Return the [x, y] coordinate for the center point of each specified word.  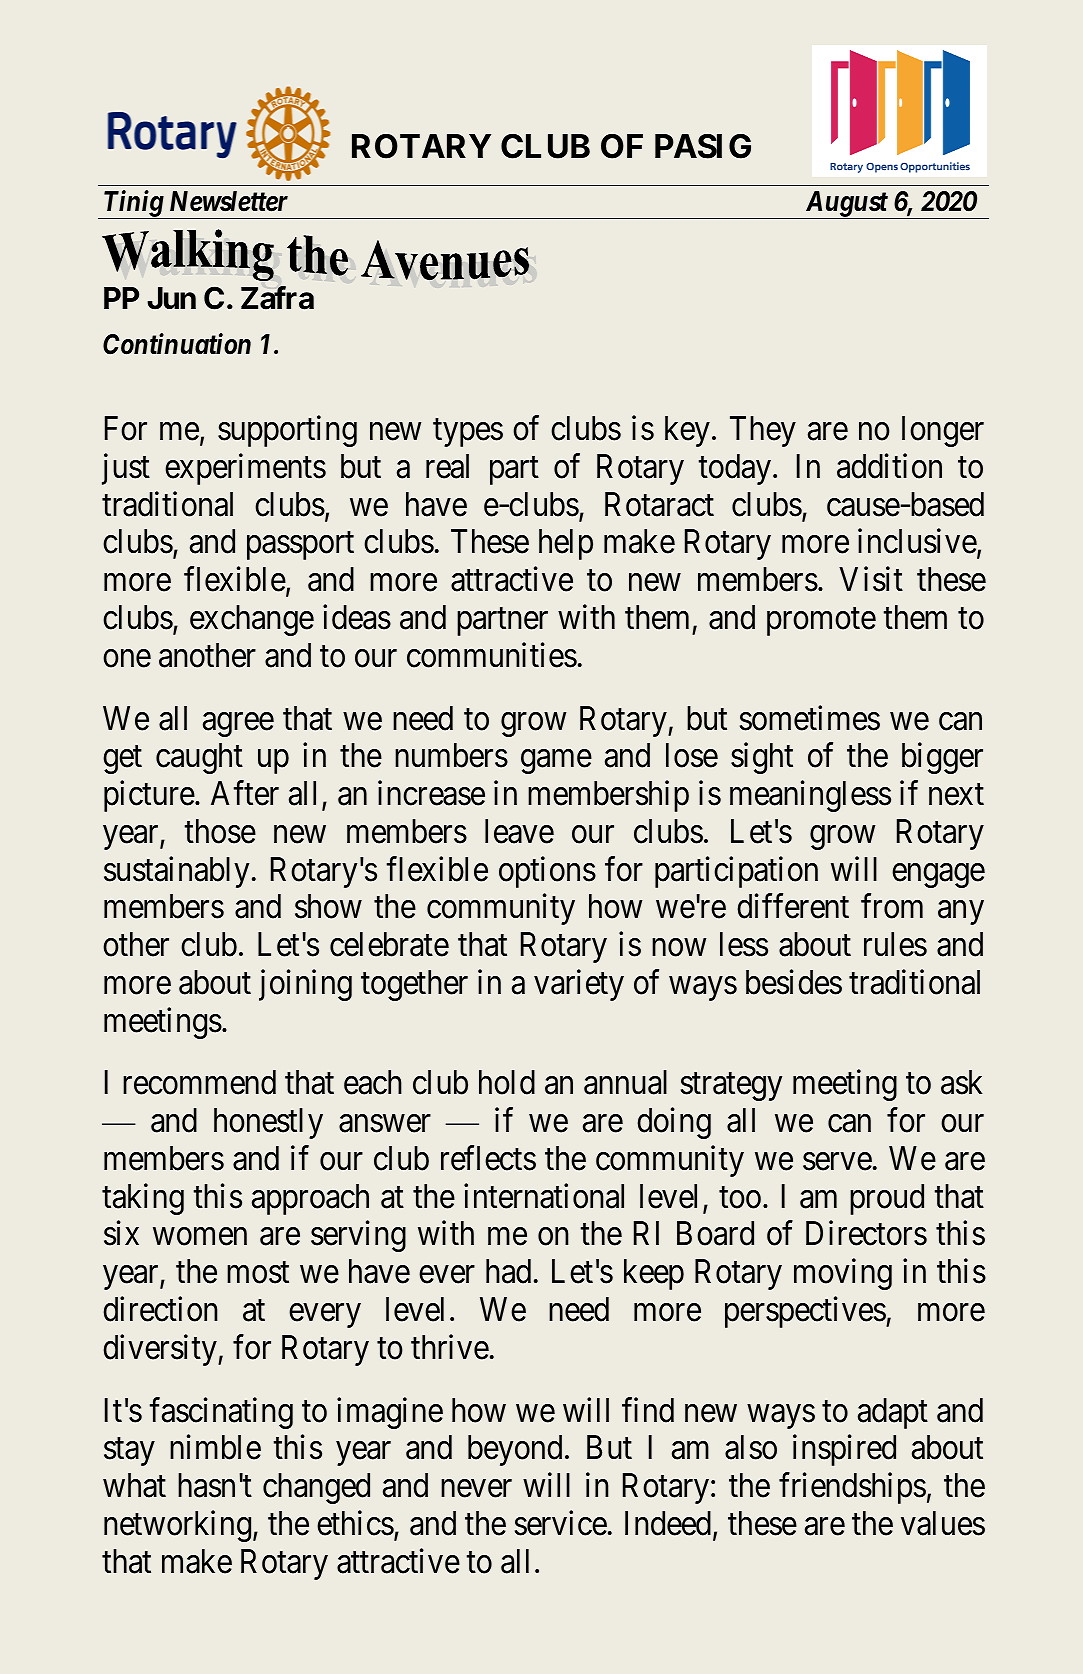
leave [519, 831]
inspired [844, 1450]
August [845, 205]
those [220, 831]
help [566, 544]
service [561, 1523]
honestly [268, 1123]
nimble [215, 1447]
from [892, 906]
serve [837, 1162]
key [687, 431]
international [544, 1196]
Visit [871, 579]
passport [300, 546]
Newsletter [229, 201]
